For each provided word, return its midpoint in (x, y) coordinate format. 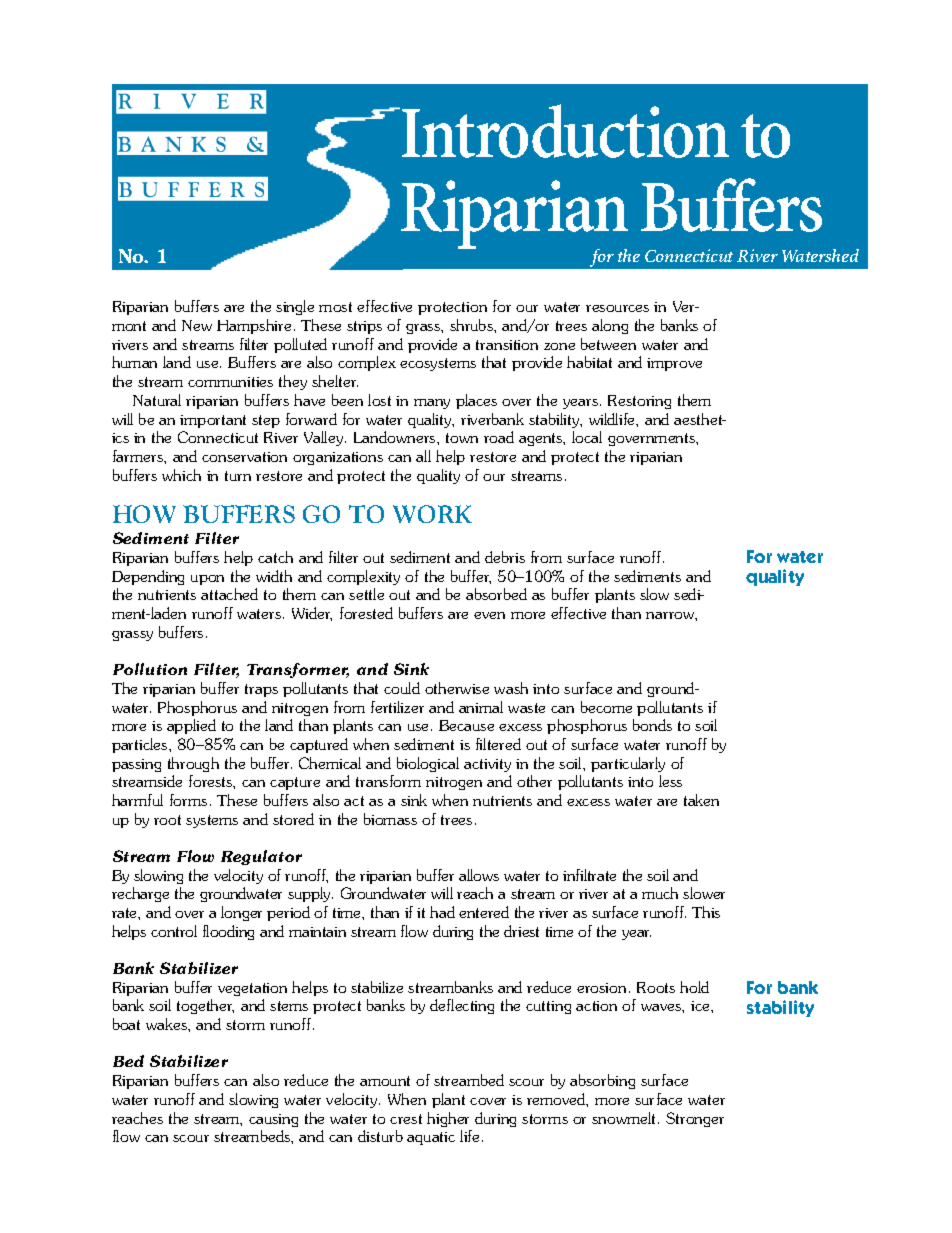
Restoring (639, 402)
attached (229, 594)
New (197, 325)
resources (617, 308)
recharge (140, 894)
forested (366, 613)
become (606, 707)
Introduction (565, 131)
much (660, 893)
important (213, 421)
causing (273, 1120)
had (442, 912)
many (432, 404)
